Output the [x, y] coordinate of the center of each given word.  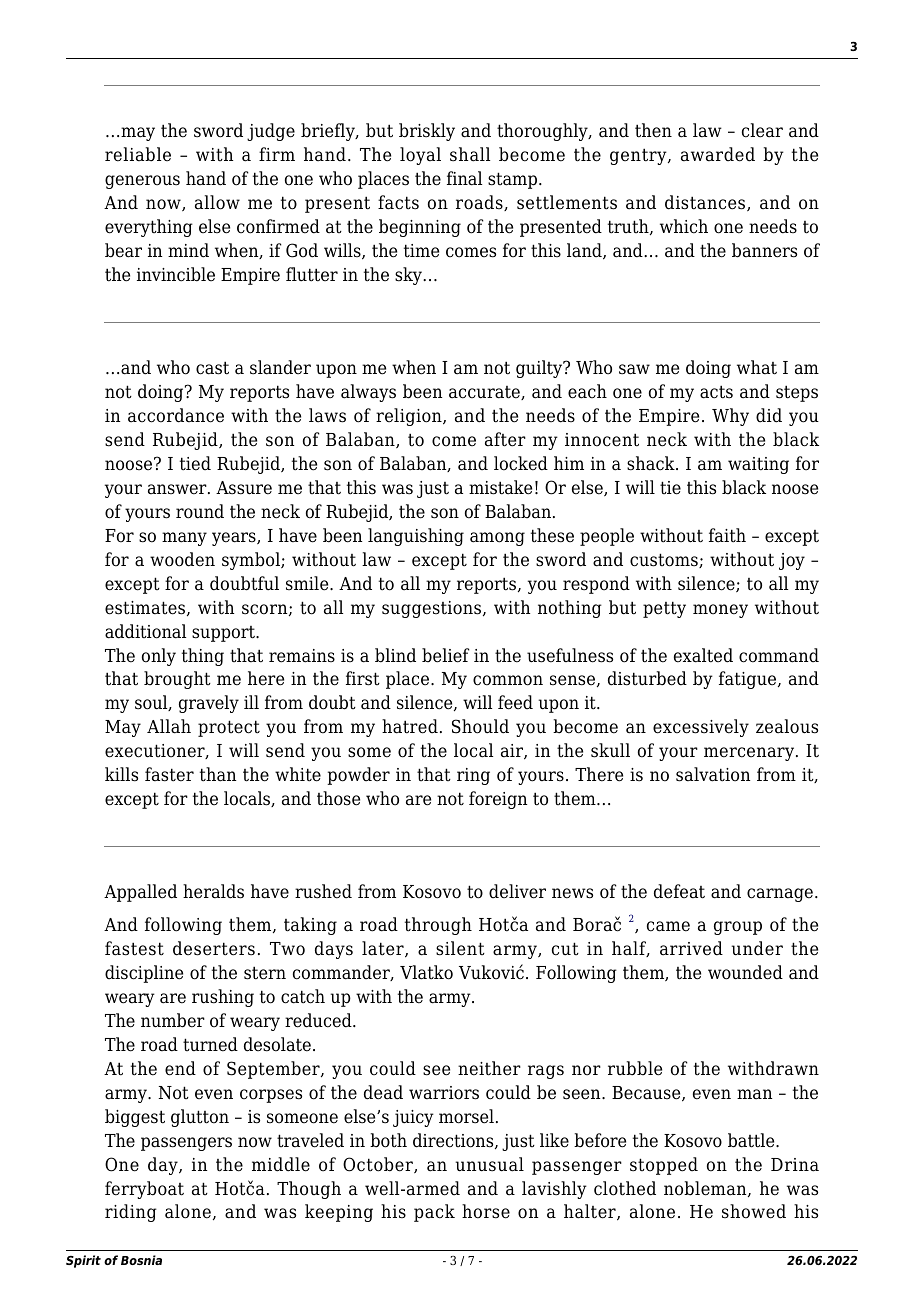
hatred [410, 726]
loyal [420, 156]
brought [177, 680]
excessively [701, 728]
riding [131, 1213]
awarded [718, 154]
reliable [138, 154]
